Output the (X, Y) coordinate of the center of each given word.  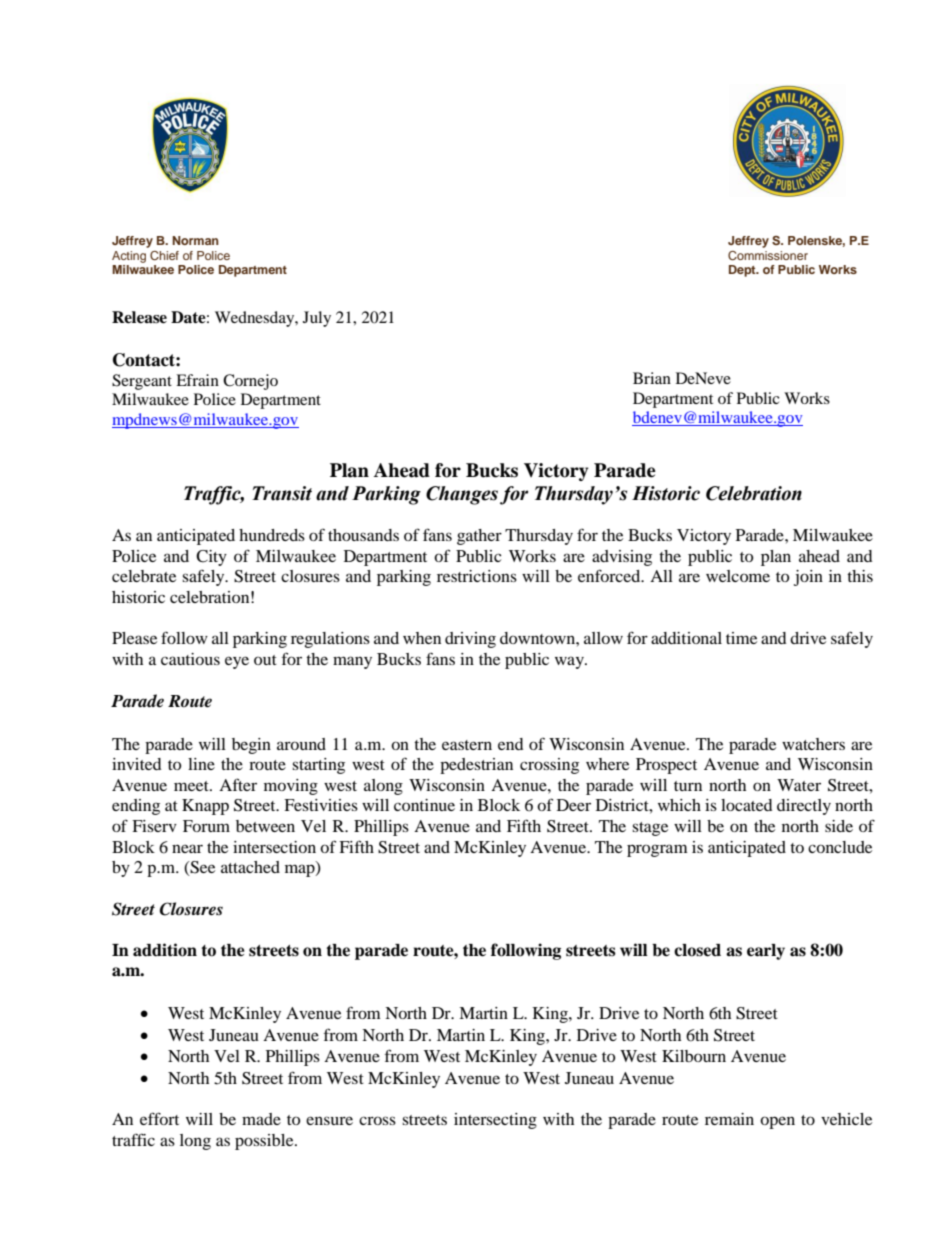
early (766, 952)
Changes (462, 495)
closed (697, 950)
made (261, 1119)
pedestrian (476, 766)
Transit (282, 493)
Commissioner (768, 256)
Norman (195, 240)
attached (250, 867)
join (808, 578)
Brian (652, 378)
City (211, 558)
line (201, 764)
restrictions (477, 576)
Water (799, 785)
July (317, 319)
